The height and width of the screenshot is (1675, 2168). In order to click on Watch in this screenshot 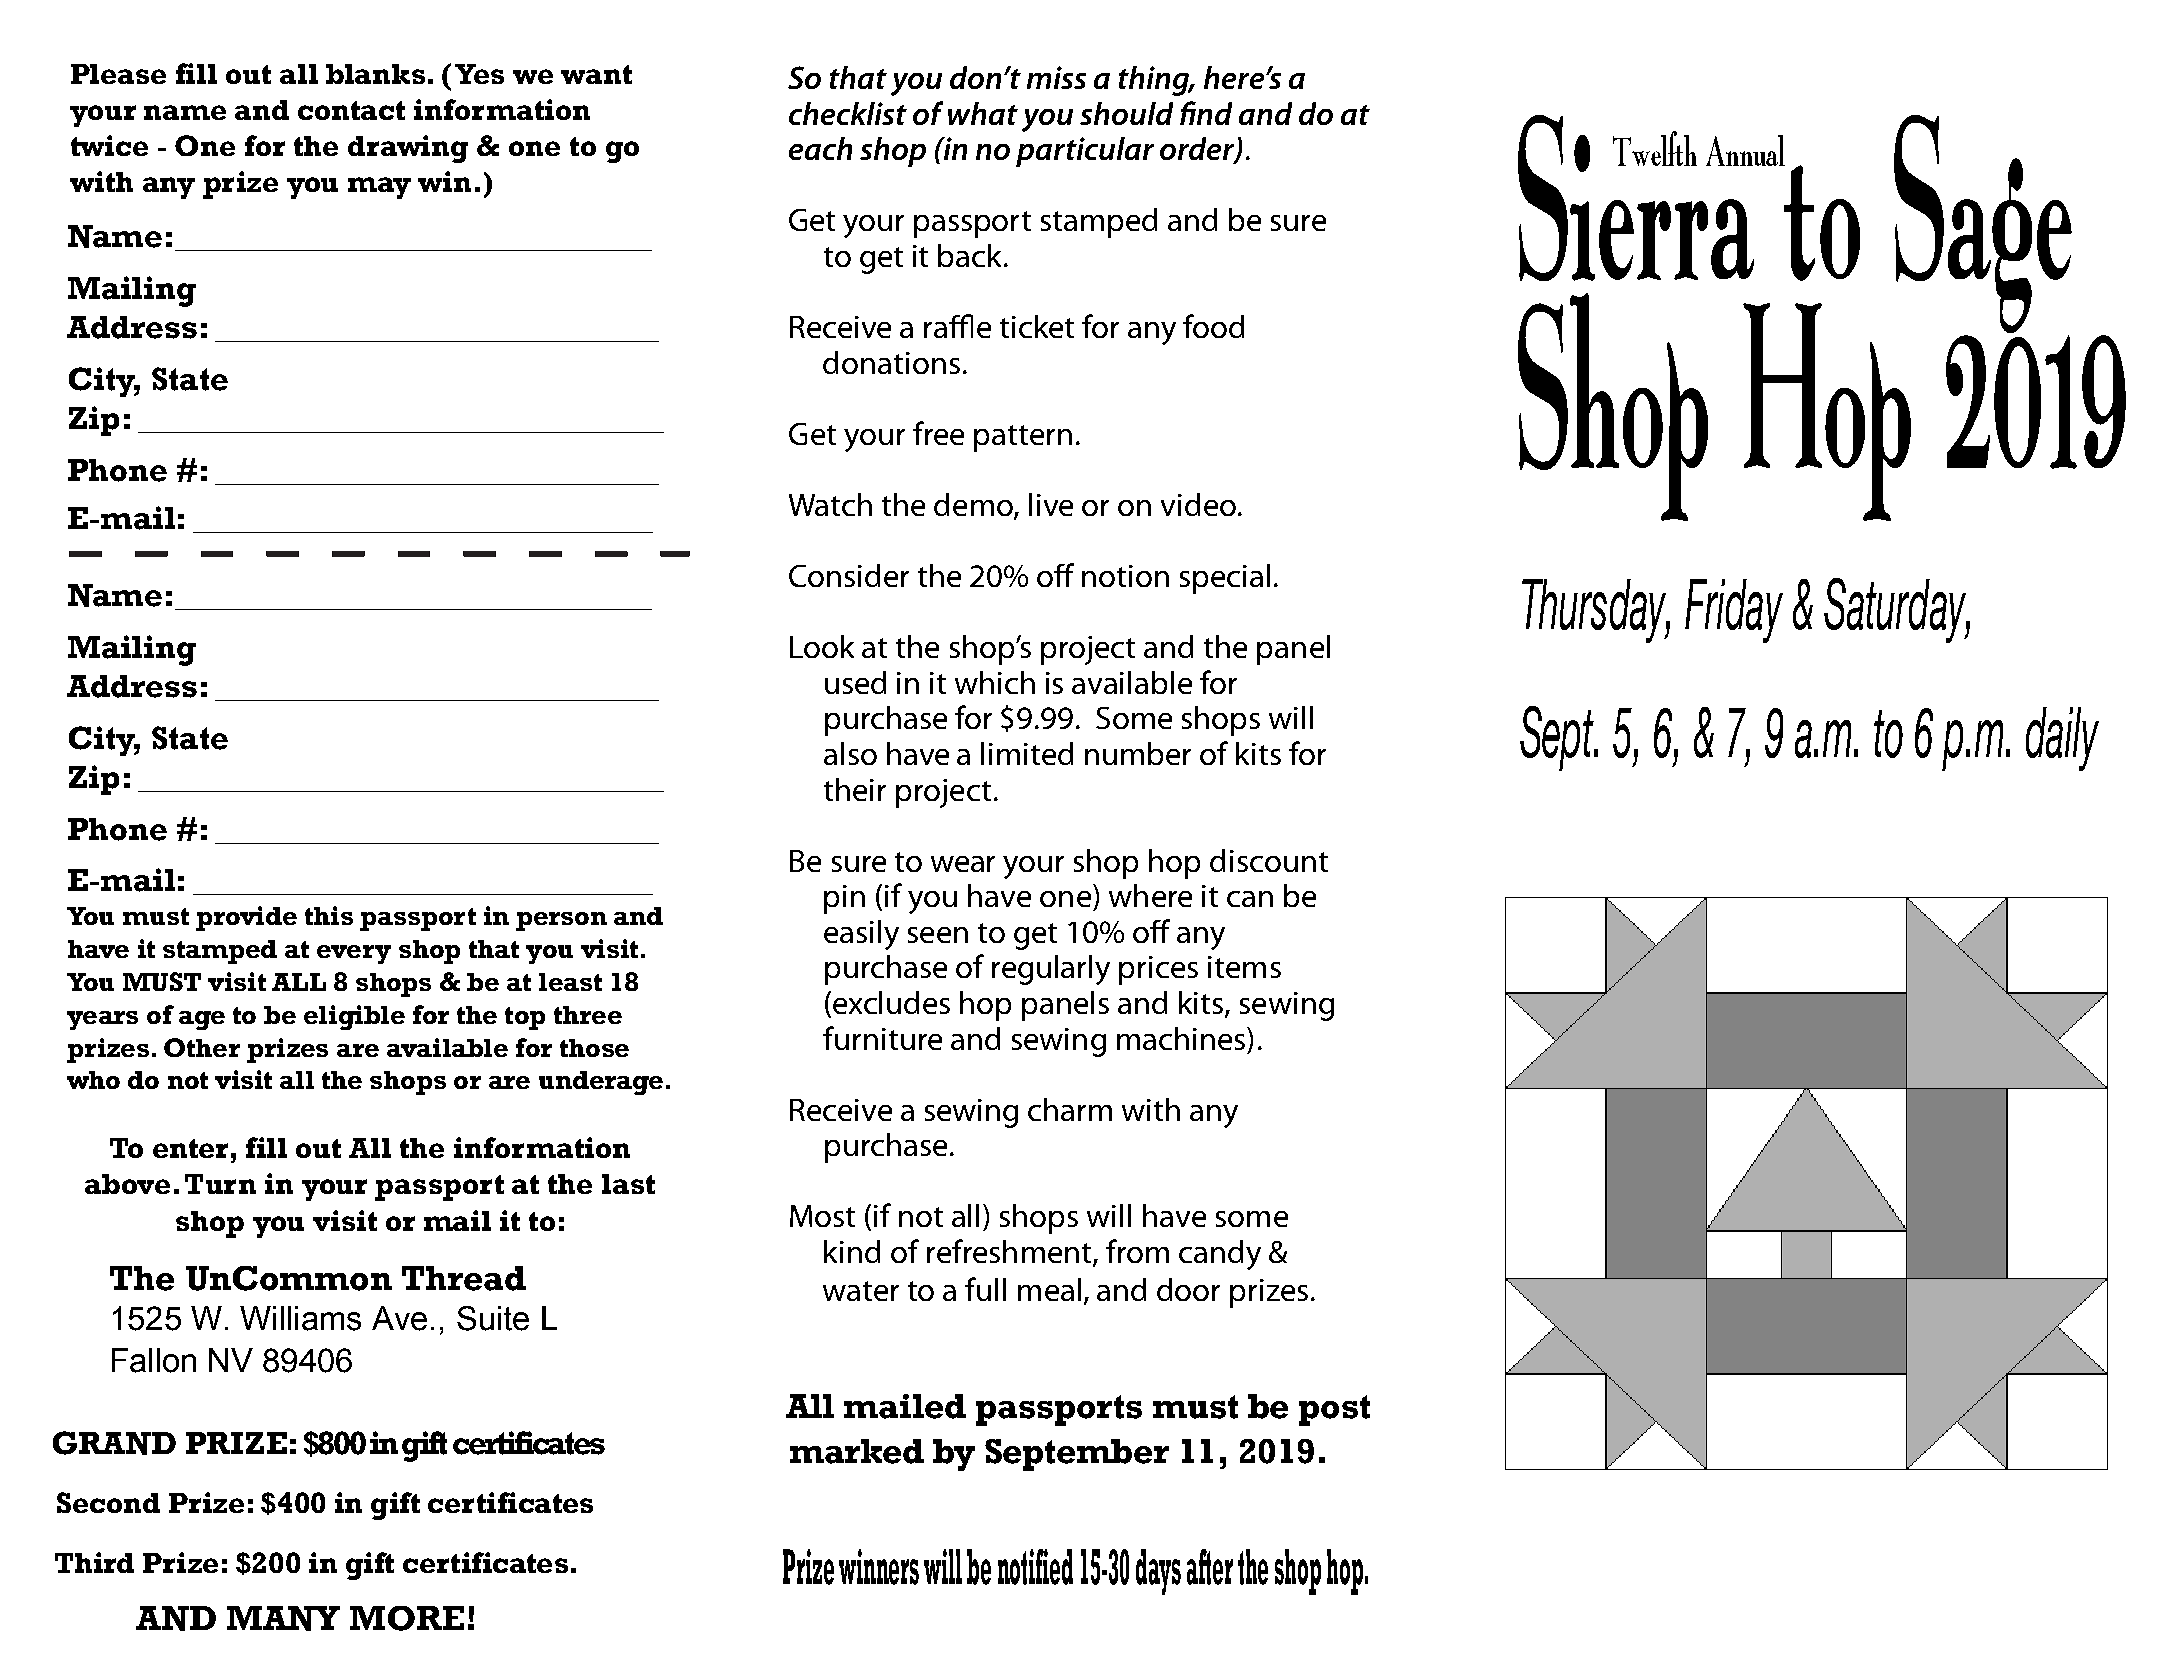, I will do `click(830, 504)`.
